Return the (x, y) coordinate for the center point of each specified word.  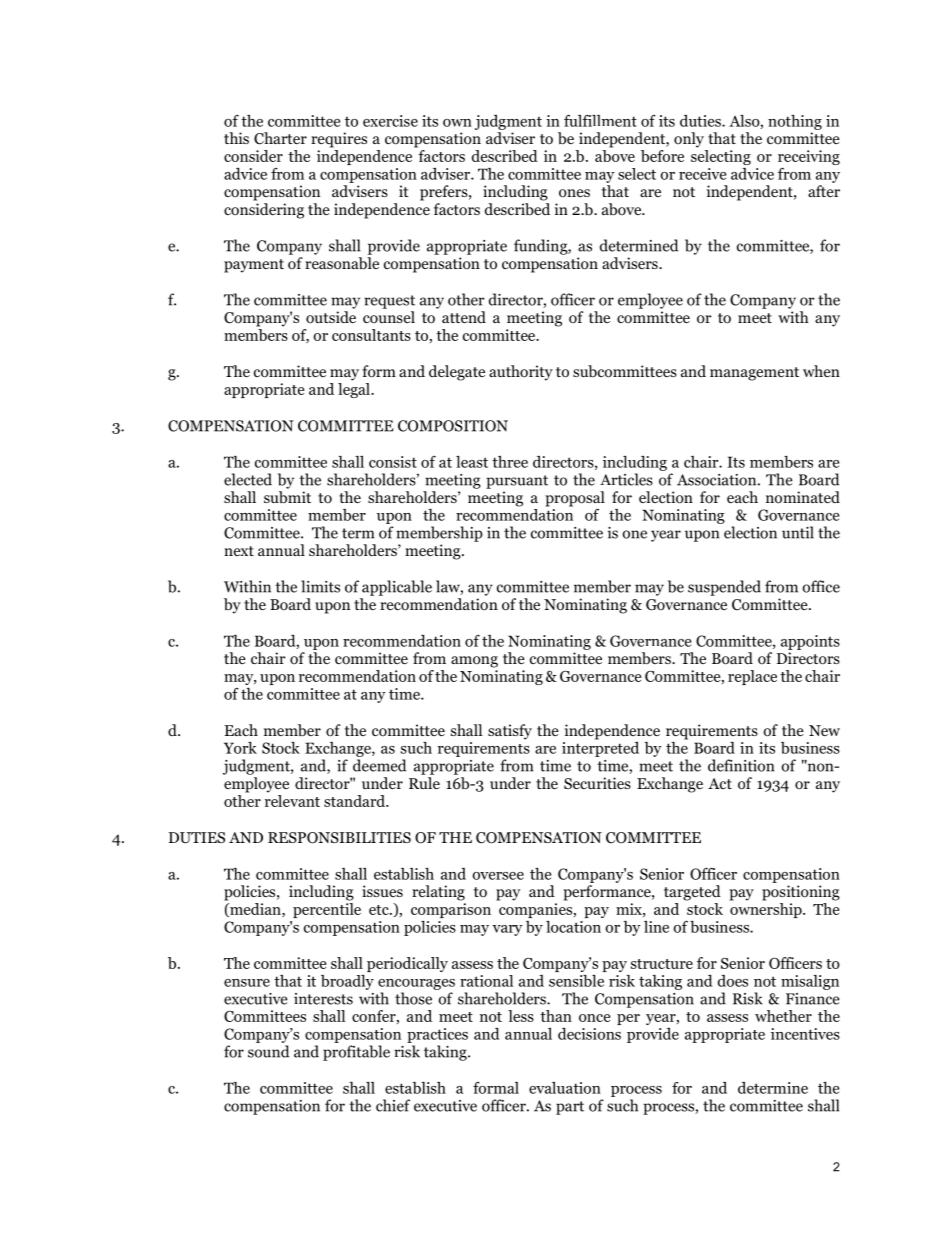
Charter (280, 138)
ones (574, 193)
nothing (795, 122)
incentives (805, 1034)
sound (268, 1051)
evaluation (565, 1088)
